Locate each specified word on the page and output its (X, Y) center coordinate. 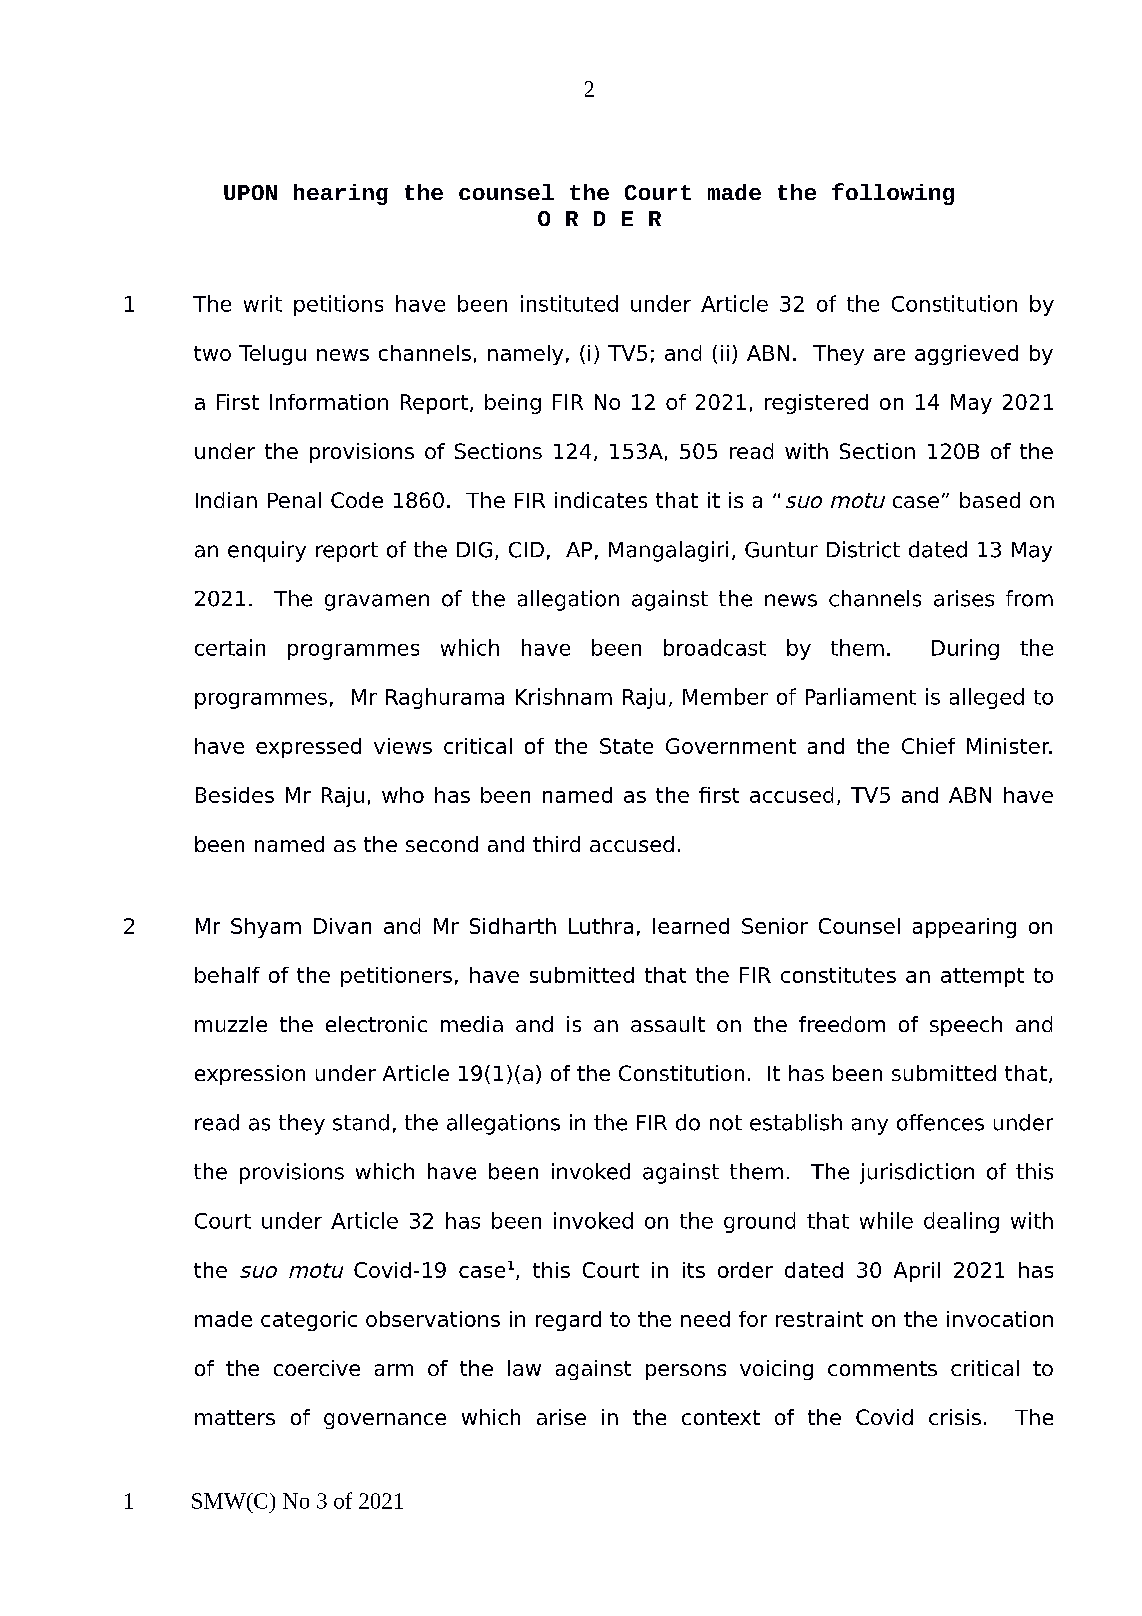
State (626, 746)
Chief (928, 746)
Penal (294, 500)
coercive (317, 1368)
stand (361, 1122)
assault (668, 1024)
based (990, 500)
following (893, 194)
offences (940, 1122)
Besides (235, 795)
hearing (341, 194)
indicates (601, 500)
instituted (569, 303)
